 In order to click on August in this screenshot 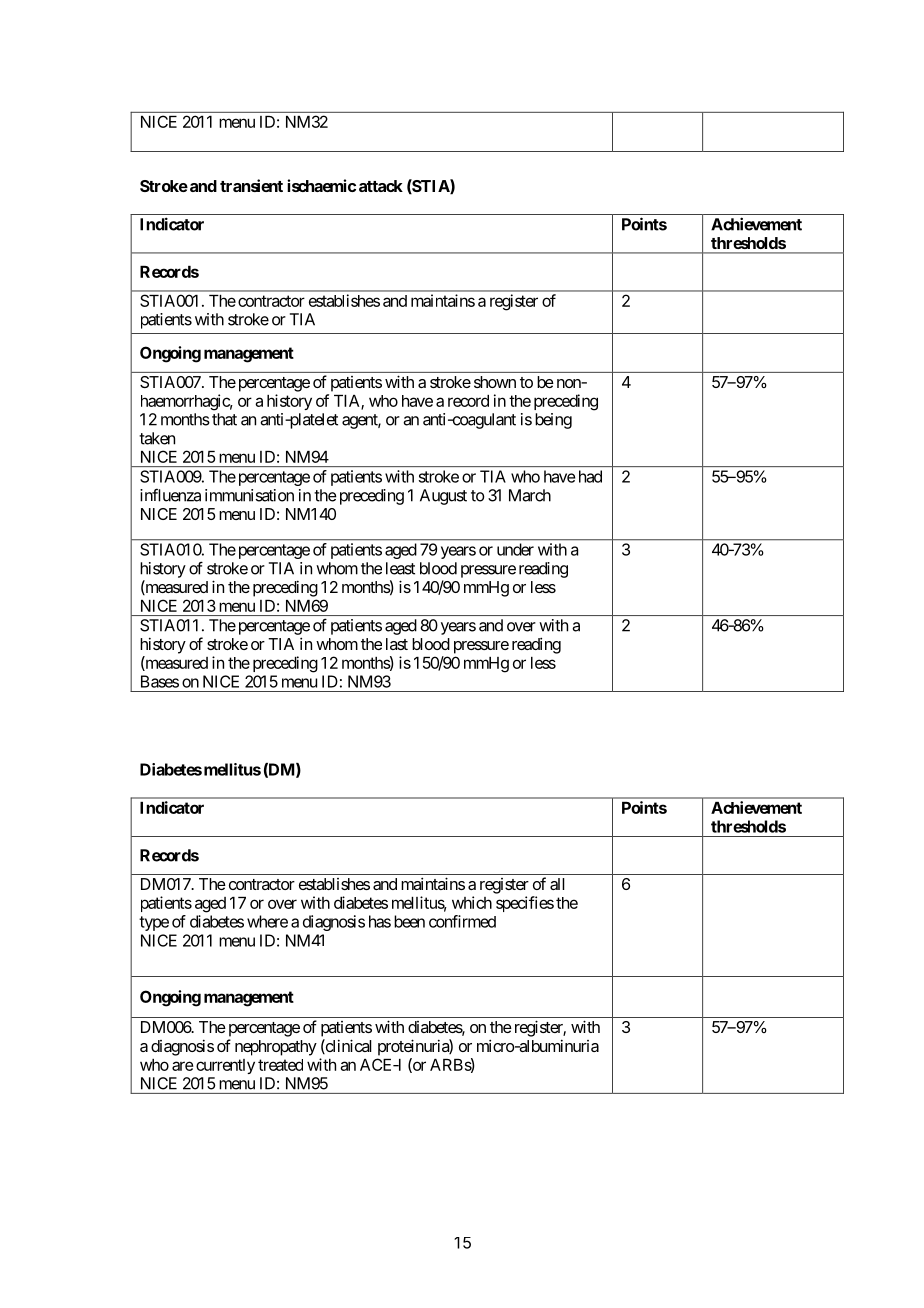, I will do `click(443, 497)`.
